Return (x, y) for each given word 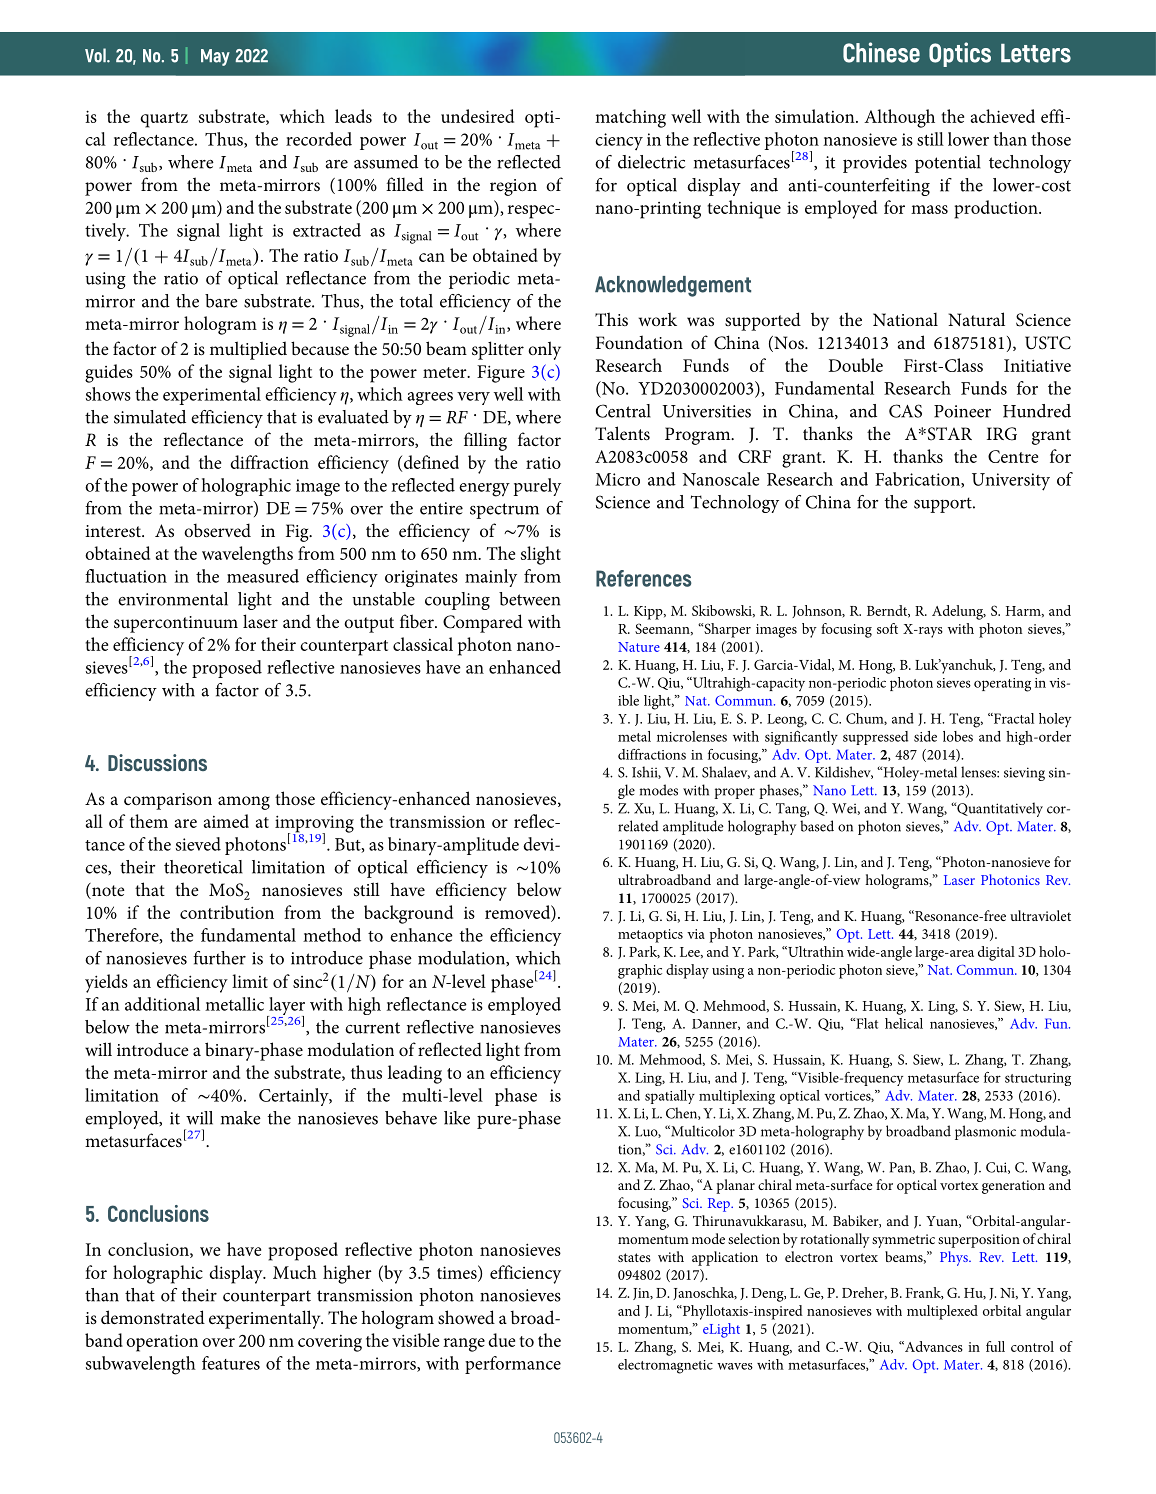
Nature (639, 647)
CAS (905, 411)
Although (899, 118)
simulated (150, 417)
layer (286, 1007)
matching (630, 118)
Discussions (157, 762)
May (215, 57)
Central (623, 411)
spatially (670, 1097)
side (925, 736)
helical (904, 1023)
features (231, 1363)
